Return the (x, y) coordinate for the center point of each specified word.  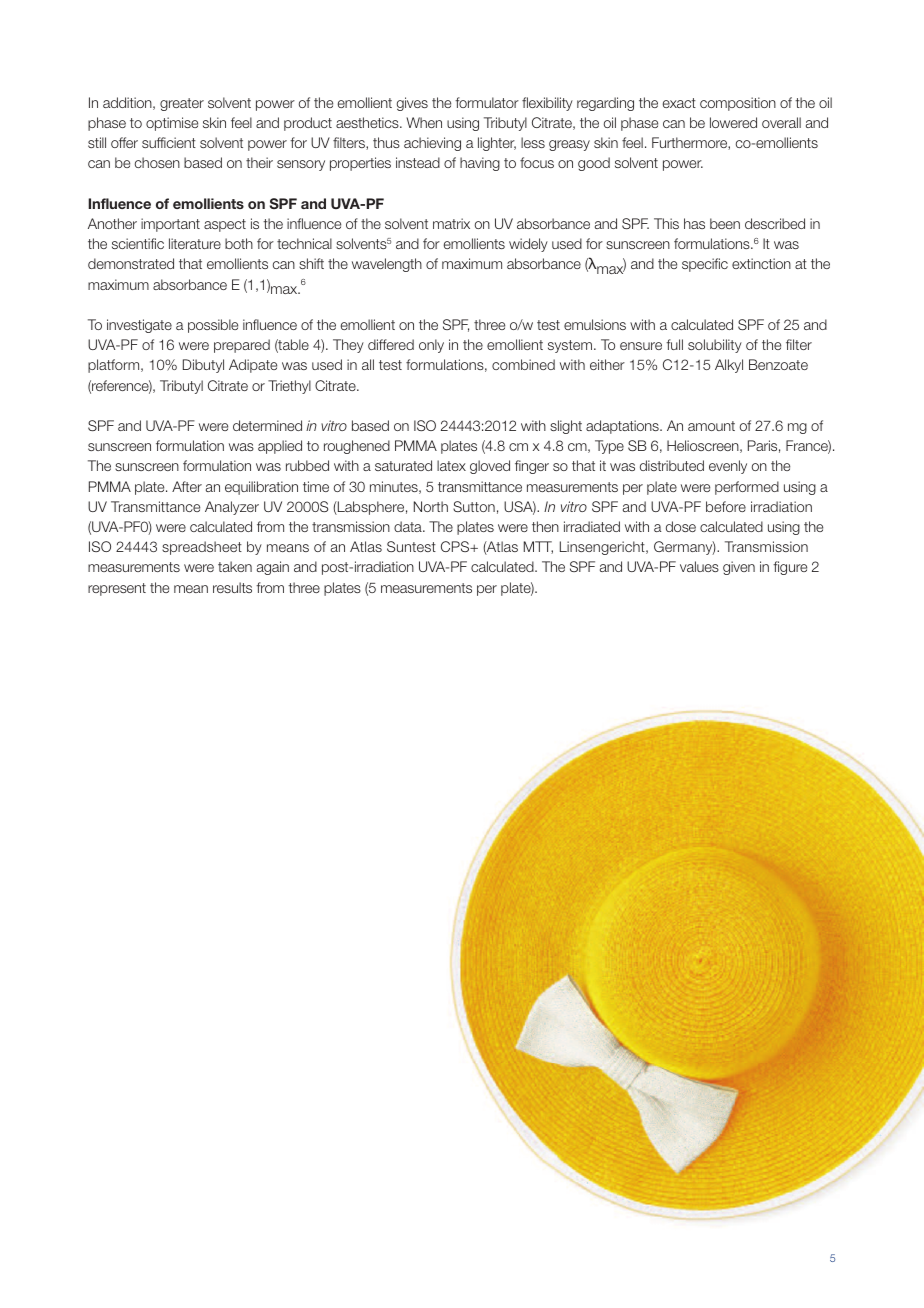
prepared (242, 346)
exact (679, 103)
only (431, 346)
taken (235, 566)
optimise (172, 124)
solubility (715, 346)
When (424, 122)
